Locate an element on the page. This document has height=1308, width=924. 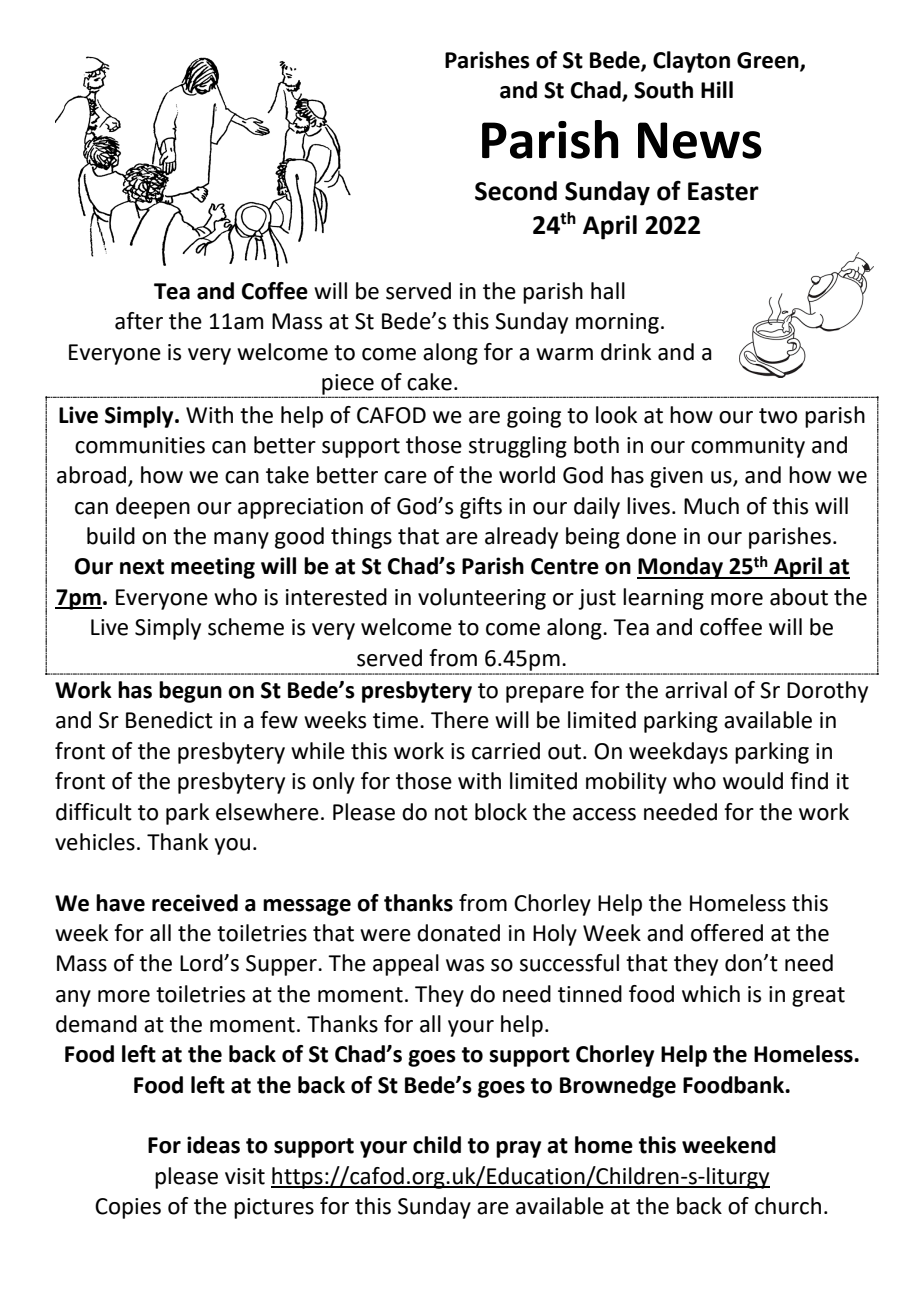
about is located at coordinates (799, 597).
